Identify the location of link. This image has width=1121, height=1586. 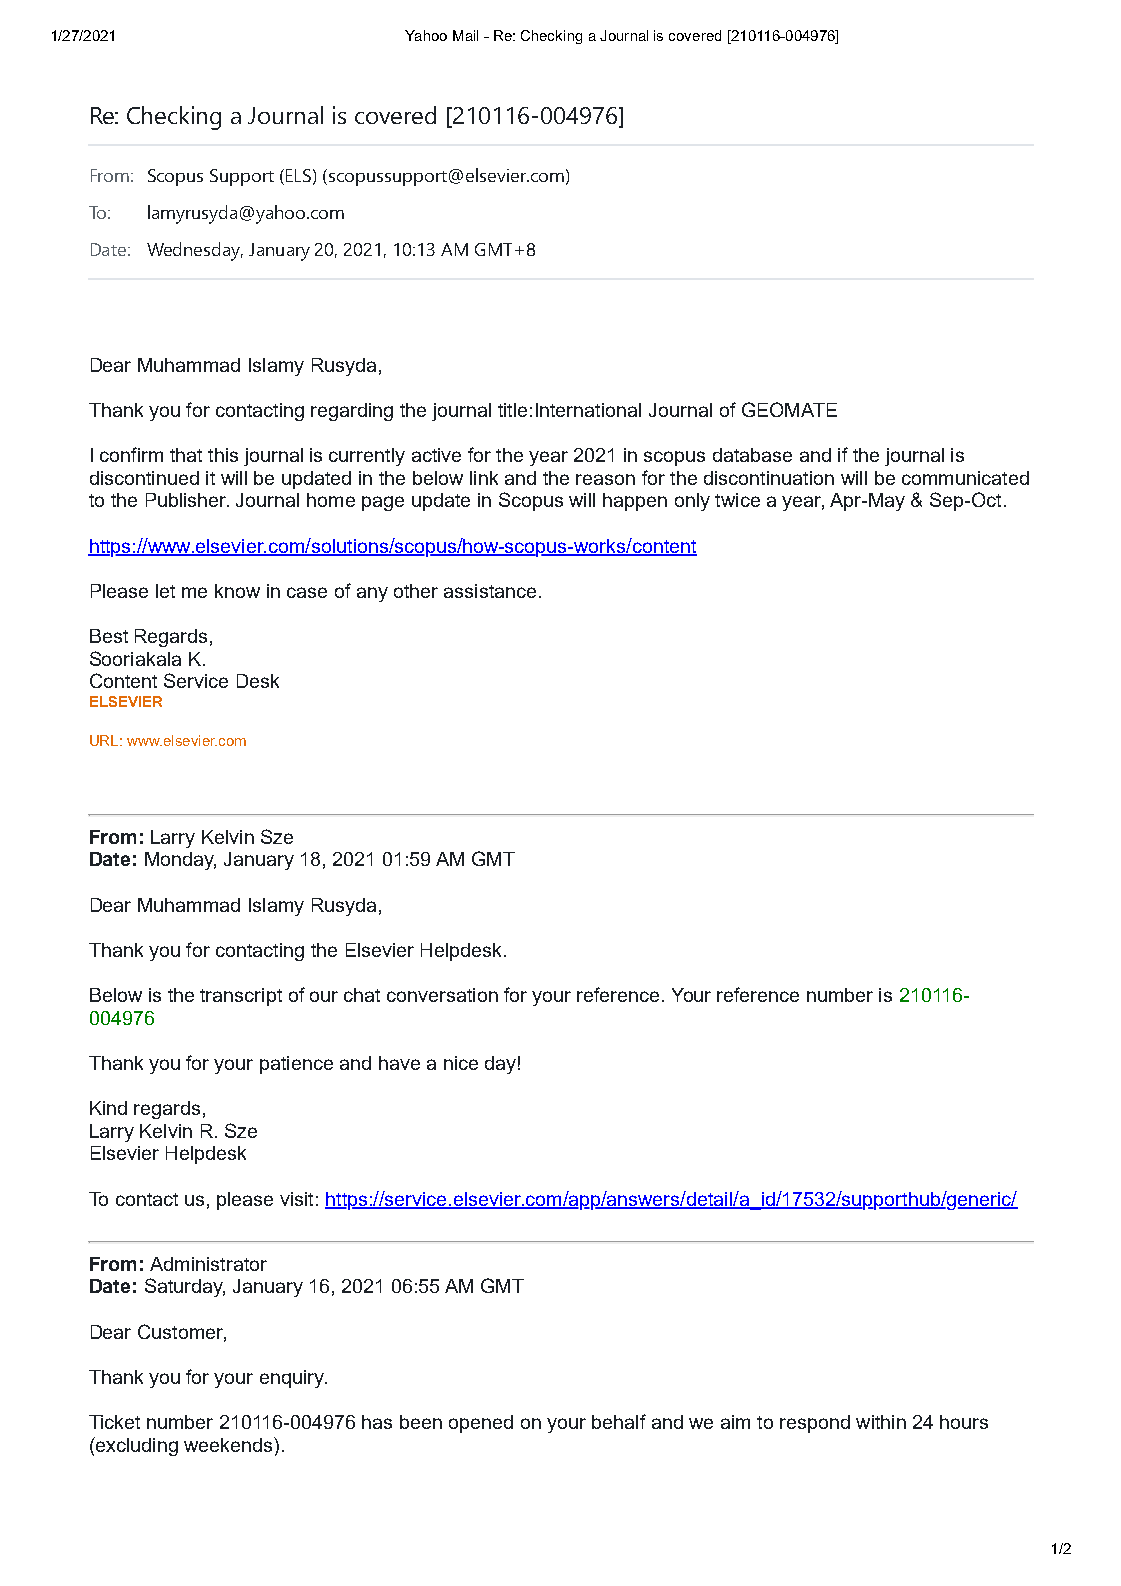
(484, 478).
